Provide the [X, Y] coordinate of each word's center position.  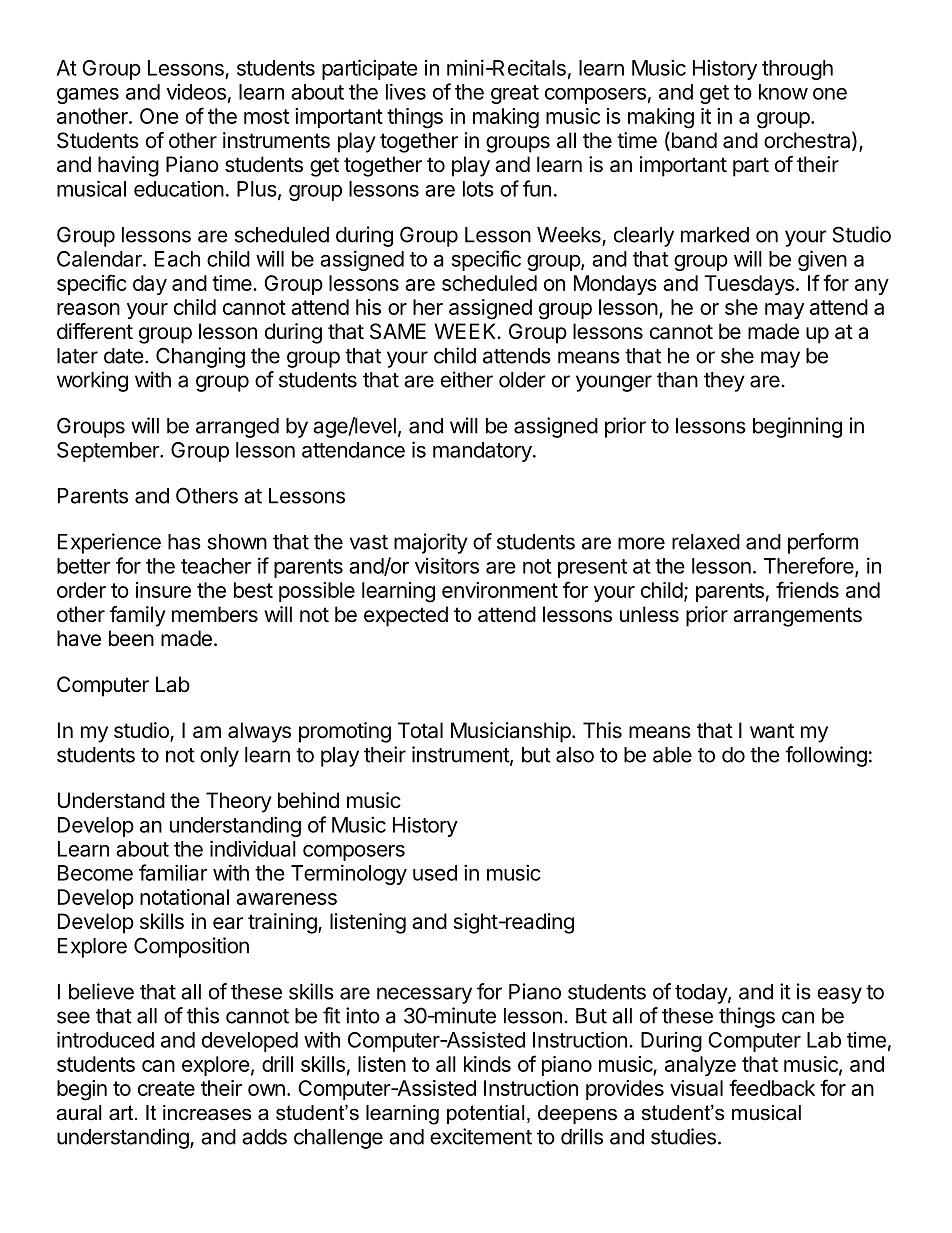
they [724, 382]
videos [196, 91]
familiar [173, 872]
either [467, 379]
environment [500, 590]
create [166, 1088]
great [515, 94]
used [435, 873]
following [826, 756]
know [783, 92]
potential [486, 1114]
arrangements [797, 617]
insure [163, 590]
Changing [200, 357]
